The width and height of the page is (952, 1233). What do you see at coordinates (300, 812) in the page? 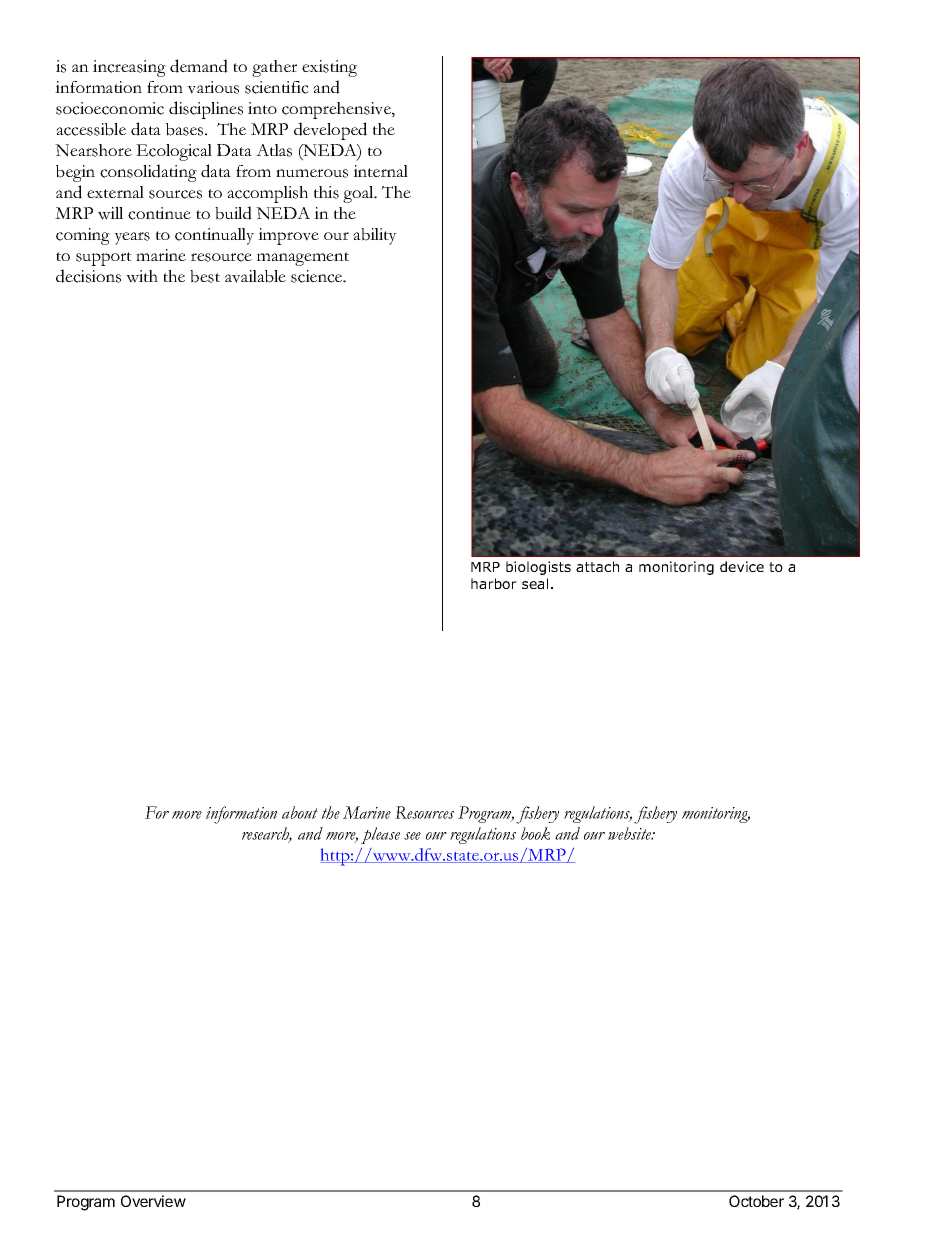
I see `about` at bounding box center [300, 812].
